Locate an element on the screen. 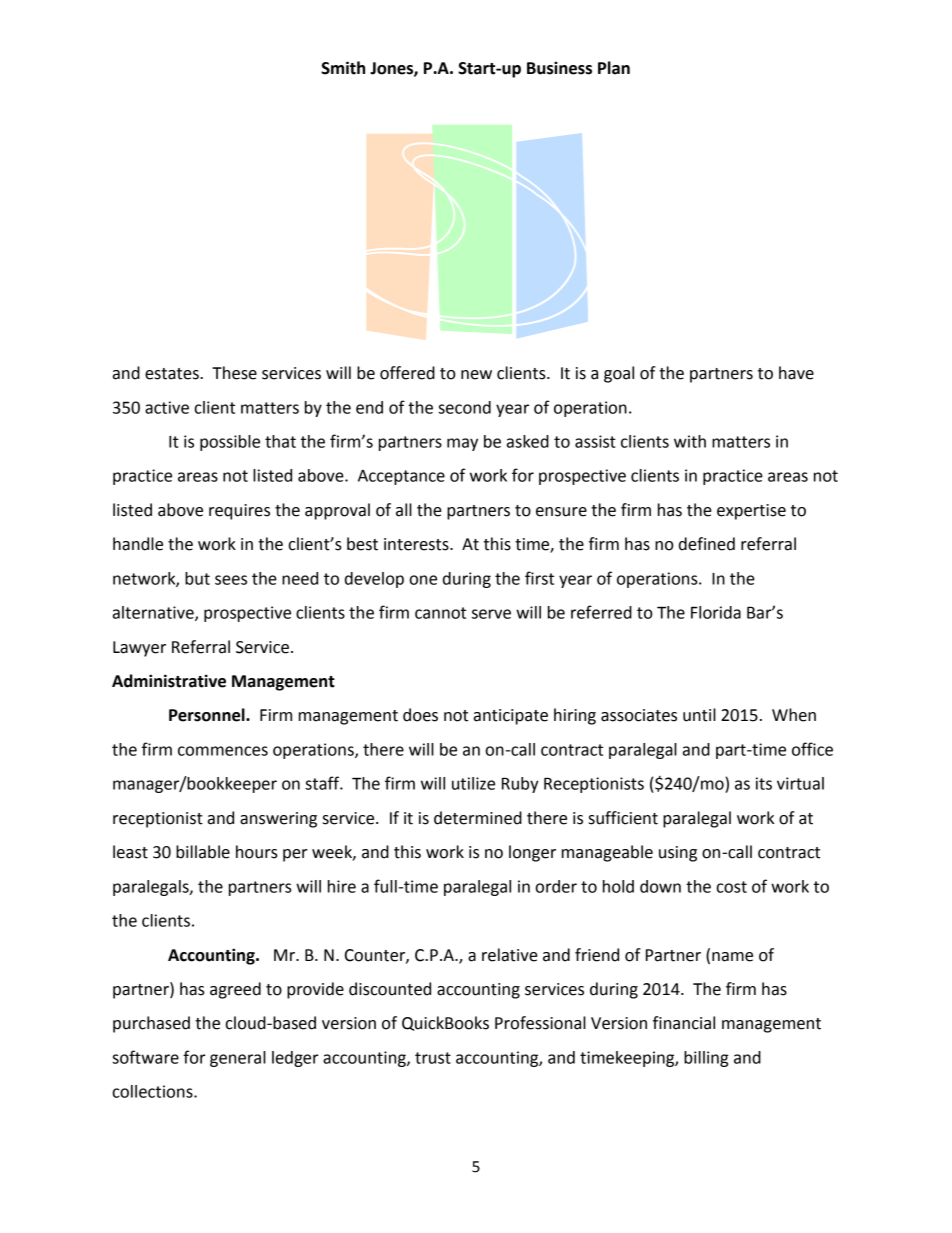  second is located at coordinates (464, 407).
